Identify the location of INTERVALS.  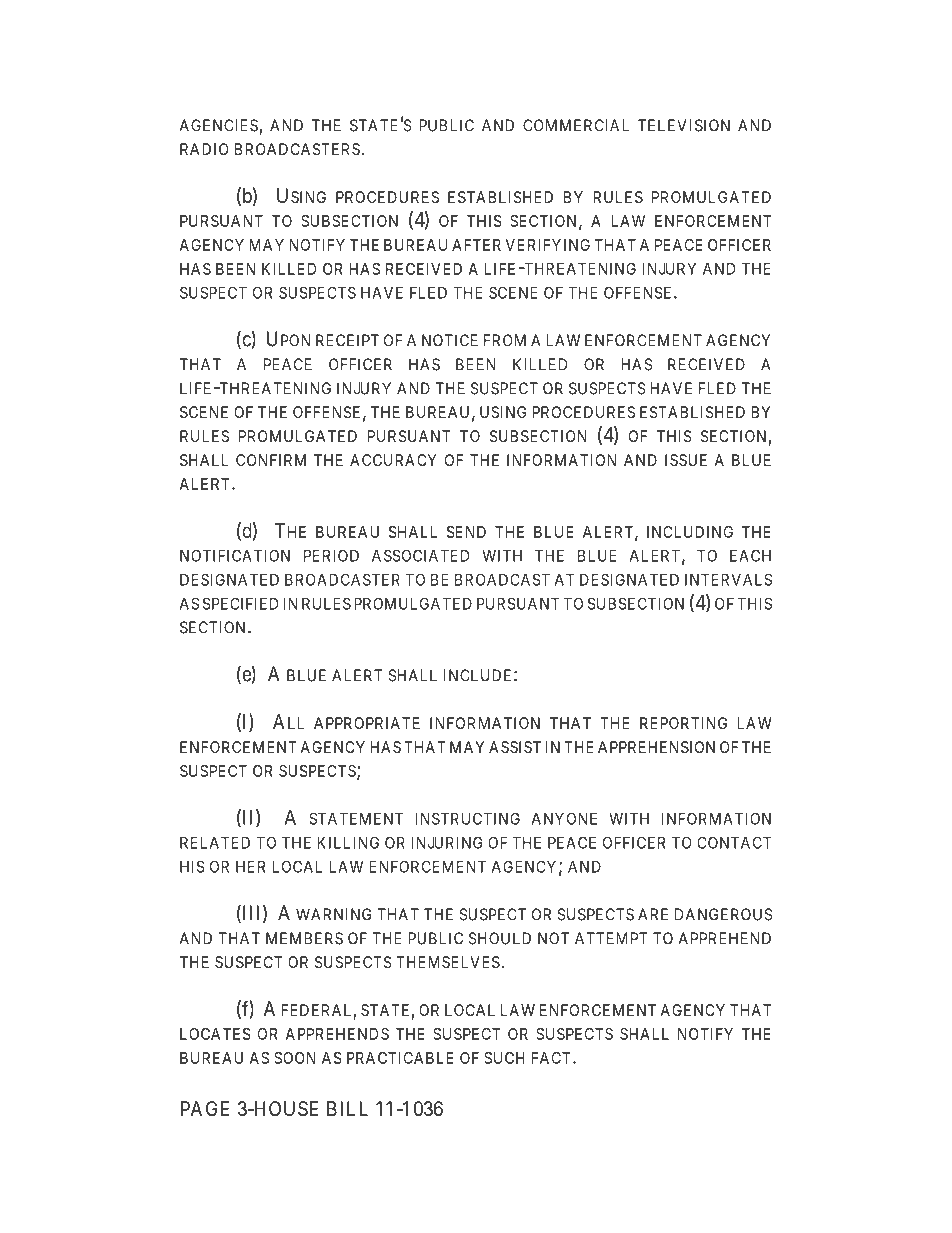
(728, 579).
